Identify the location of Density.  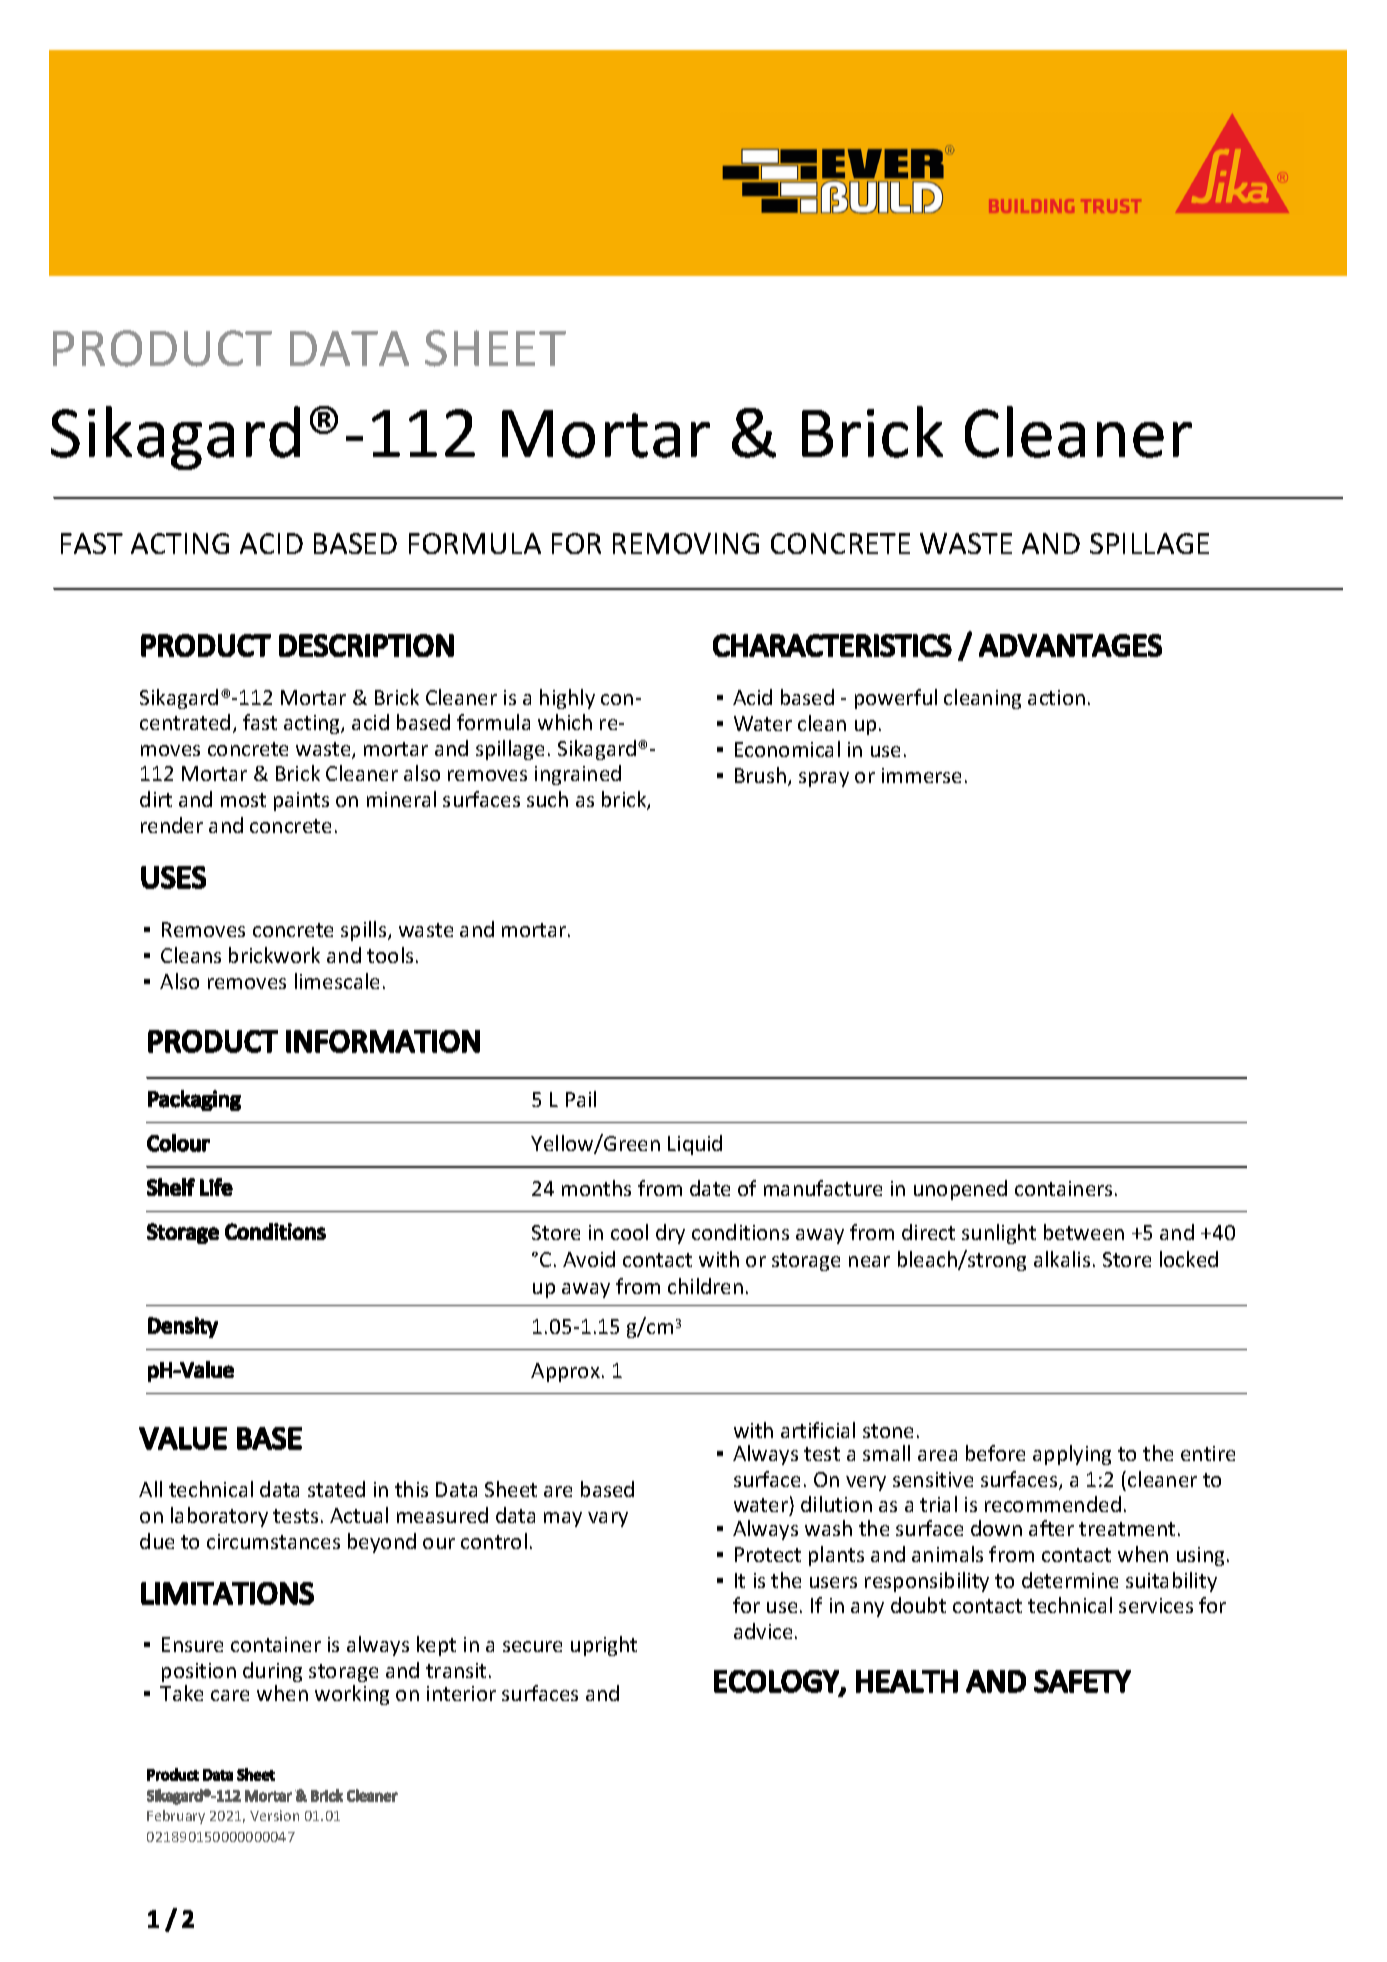
(183, 1327).
